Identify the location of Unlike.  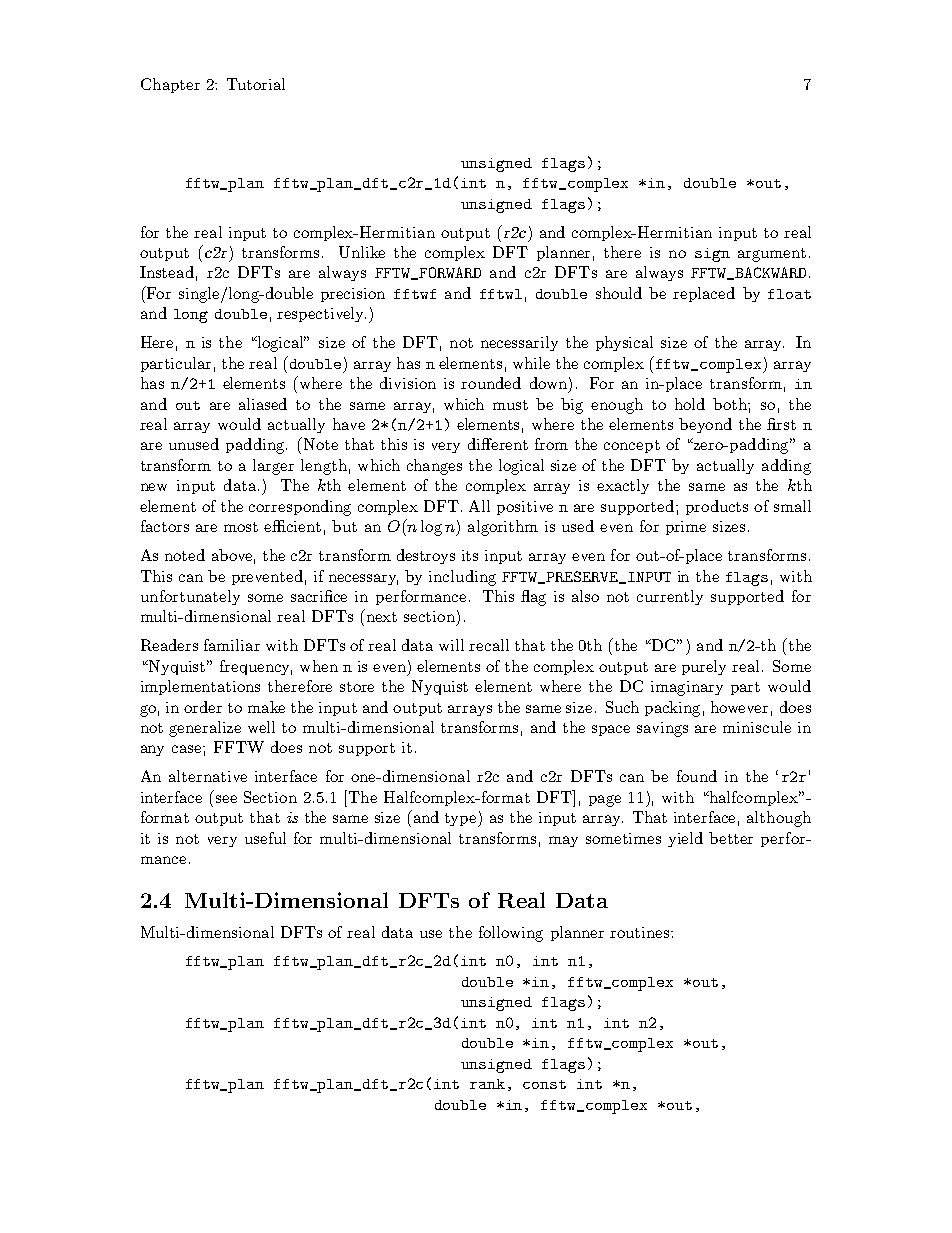
(362, 252).
